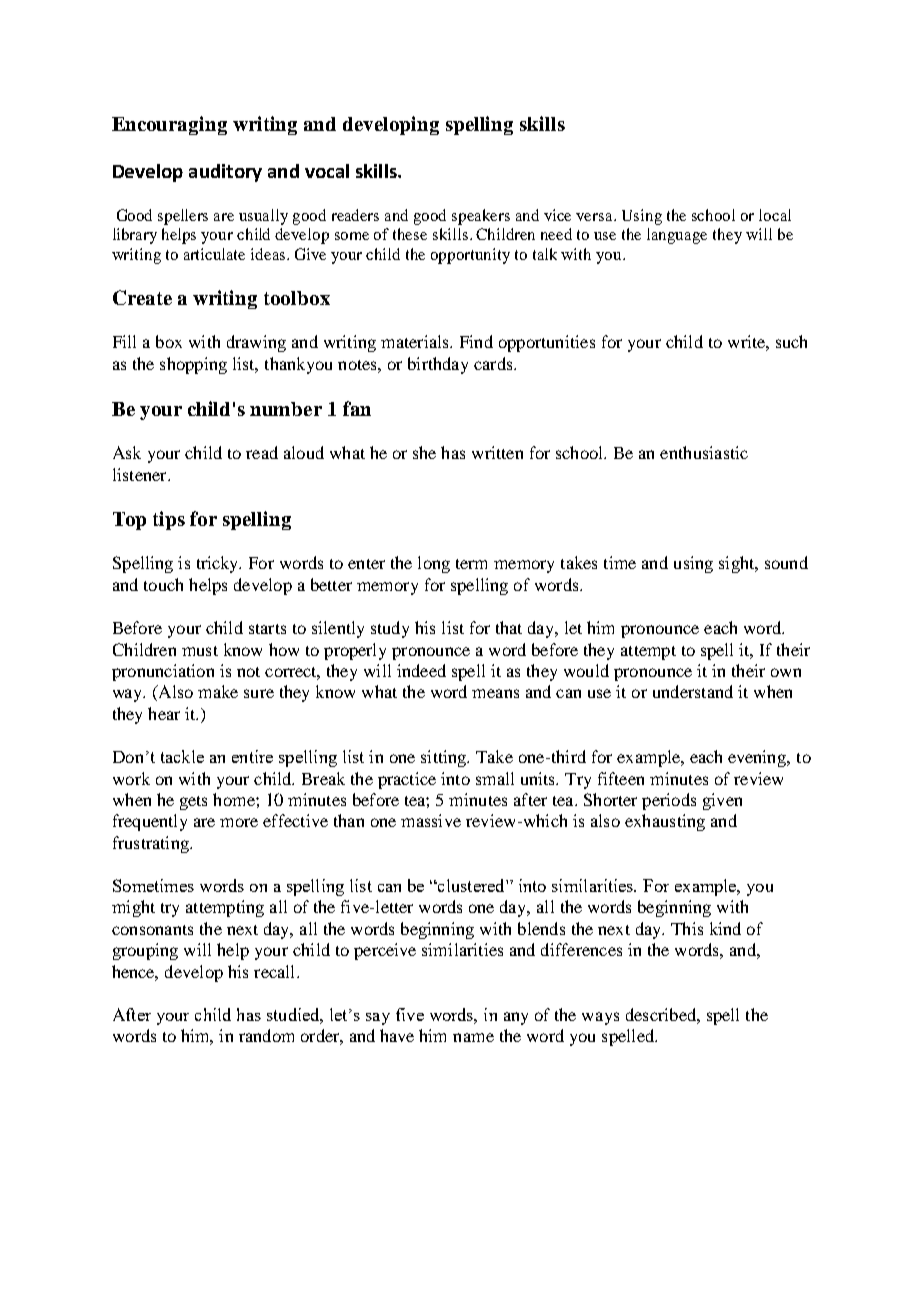 The width and height of the document is (924, 1308). What do you see at coordinates (738, 564) in the document?
I see `sight` at bounding box center [738, 564].
